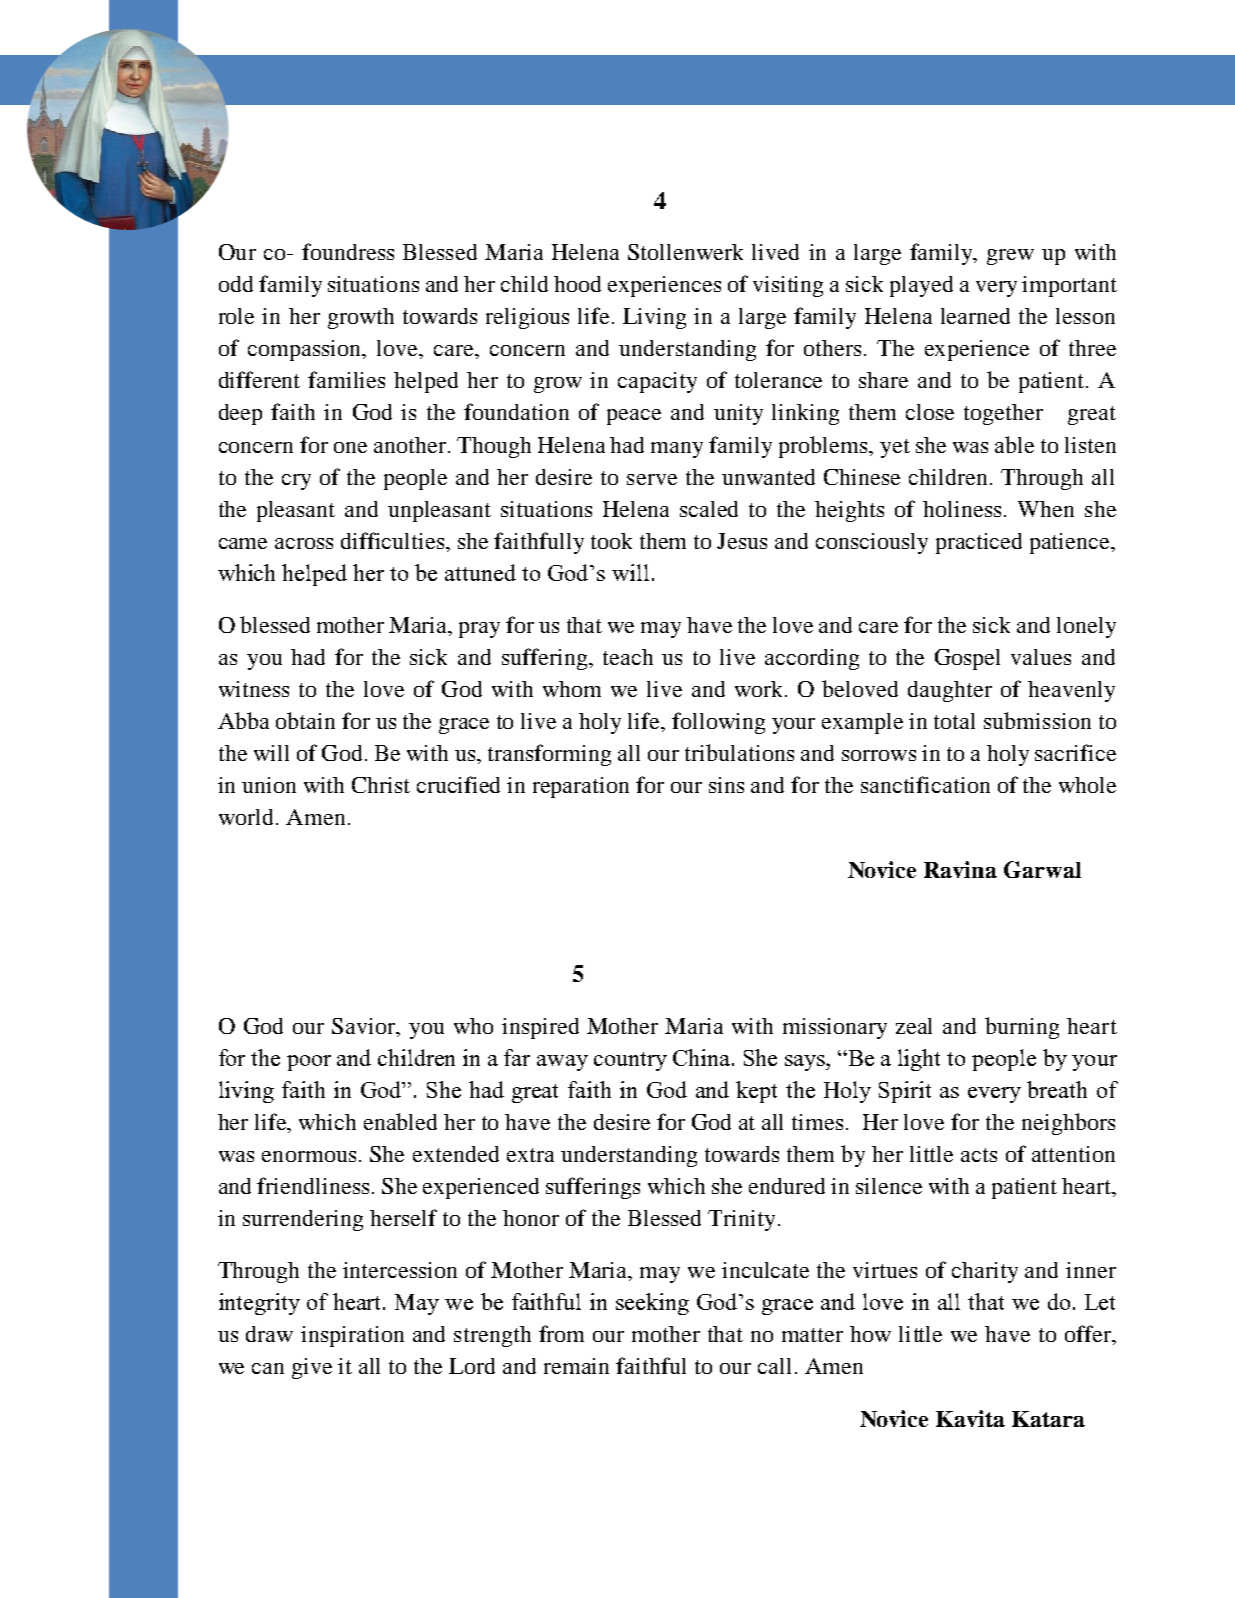  I want to click on learned, so click(975, 316).
